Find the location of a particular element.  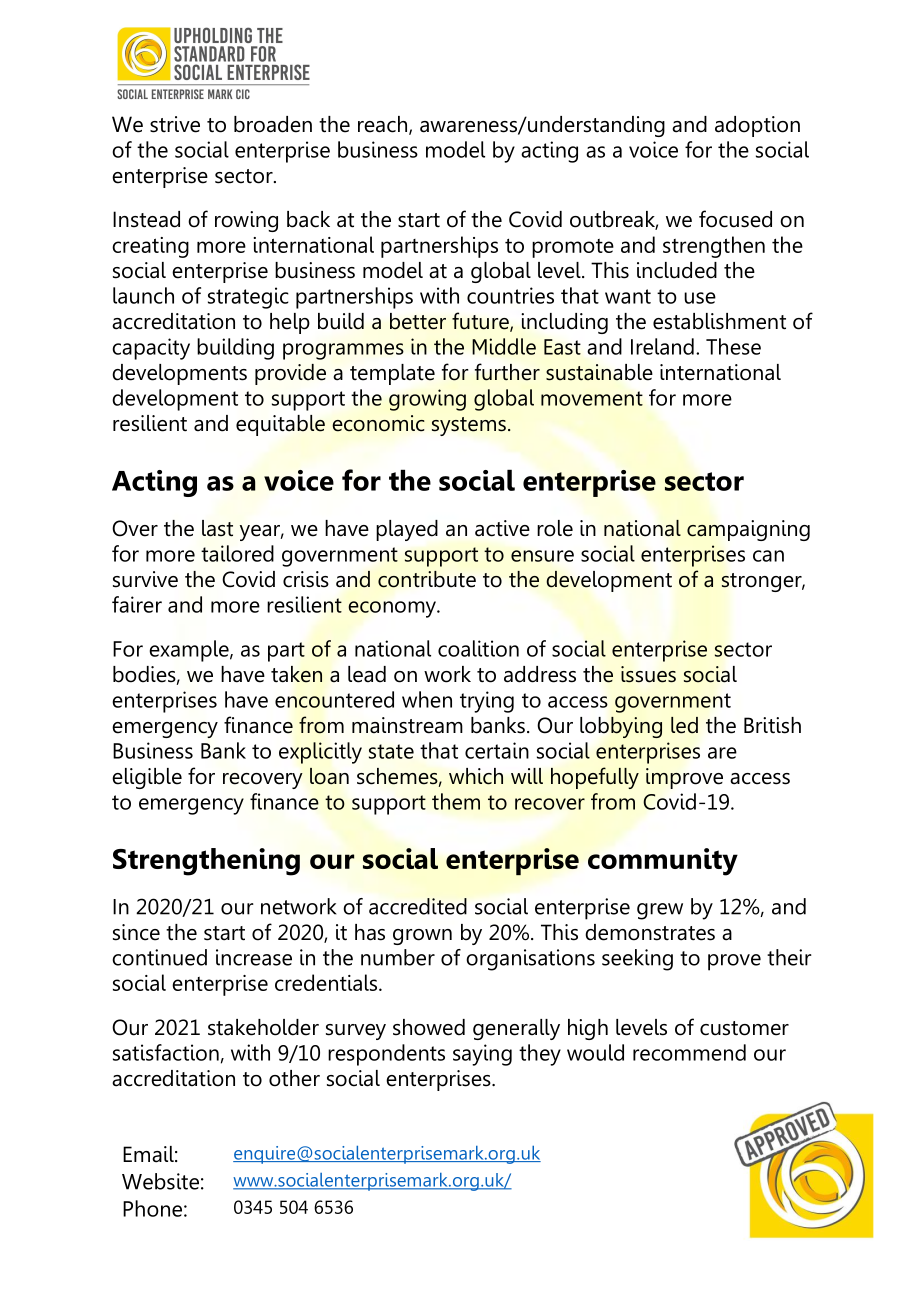

eligible is located at coordinates (147, 778).
